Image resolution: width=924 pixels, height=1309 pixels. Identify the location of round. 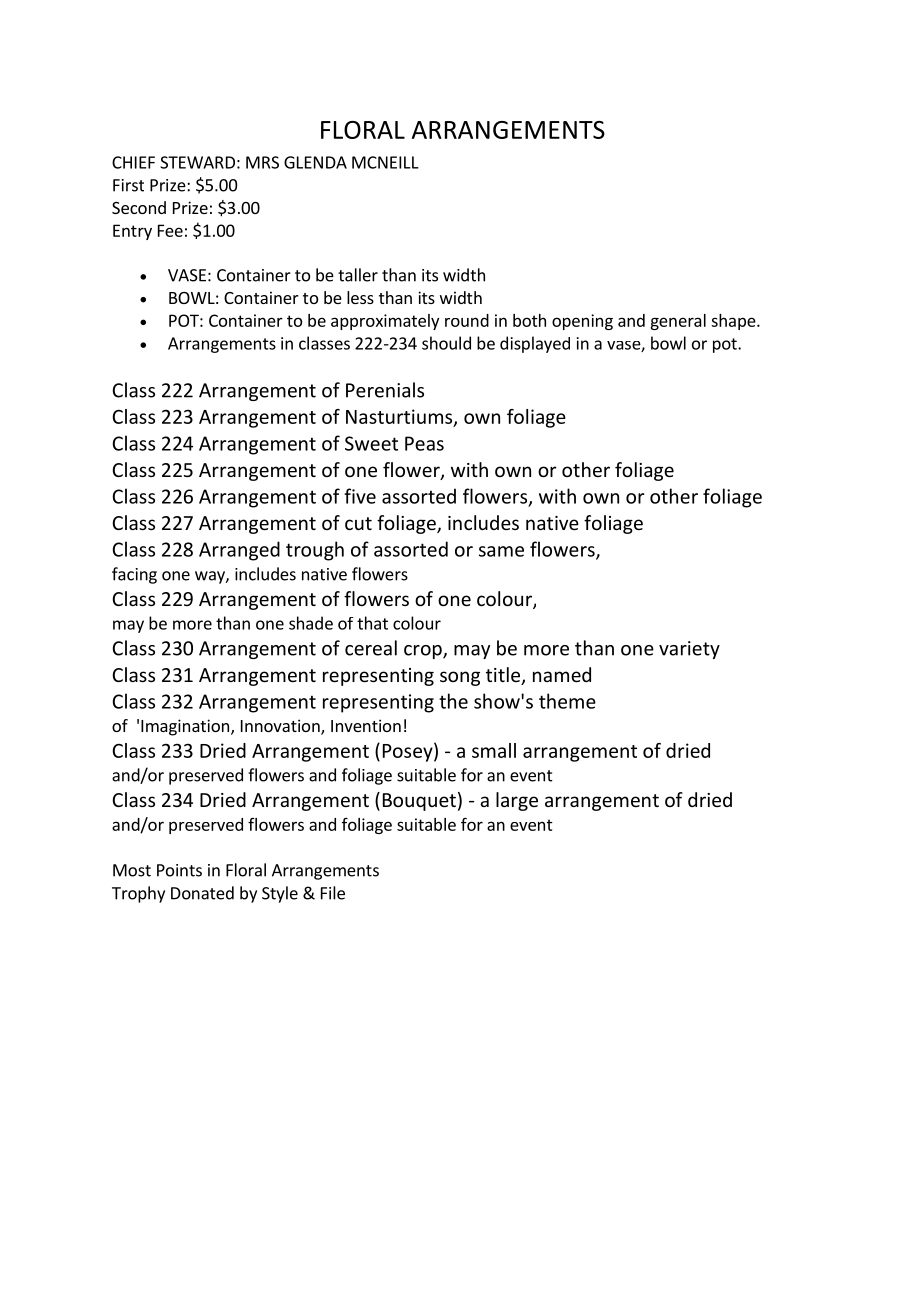
(467, 320).
